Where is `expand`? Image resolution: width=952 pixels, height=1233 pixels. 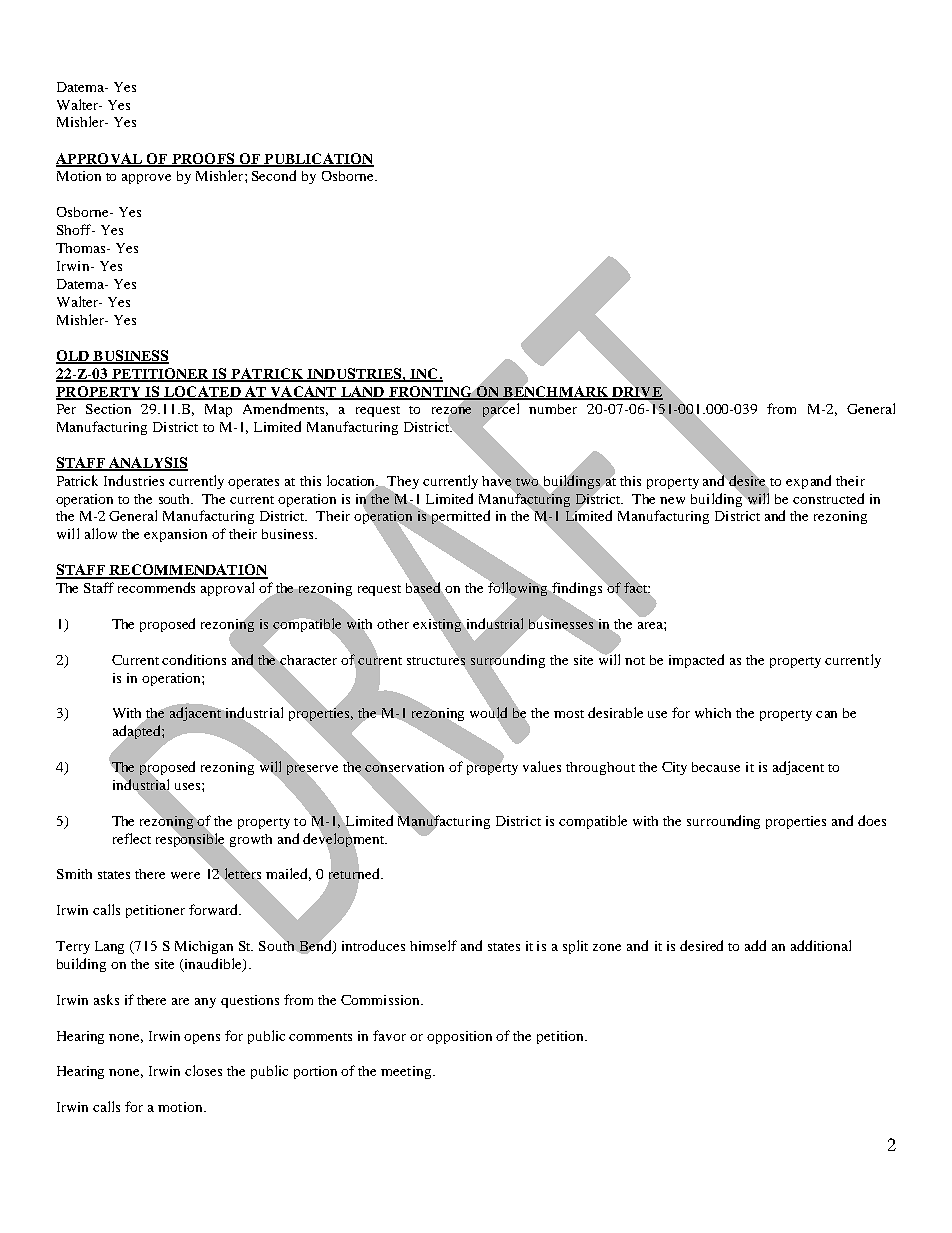
expand is located at coordinates (808, 482).
